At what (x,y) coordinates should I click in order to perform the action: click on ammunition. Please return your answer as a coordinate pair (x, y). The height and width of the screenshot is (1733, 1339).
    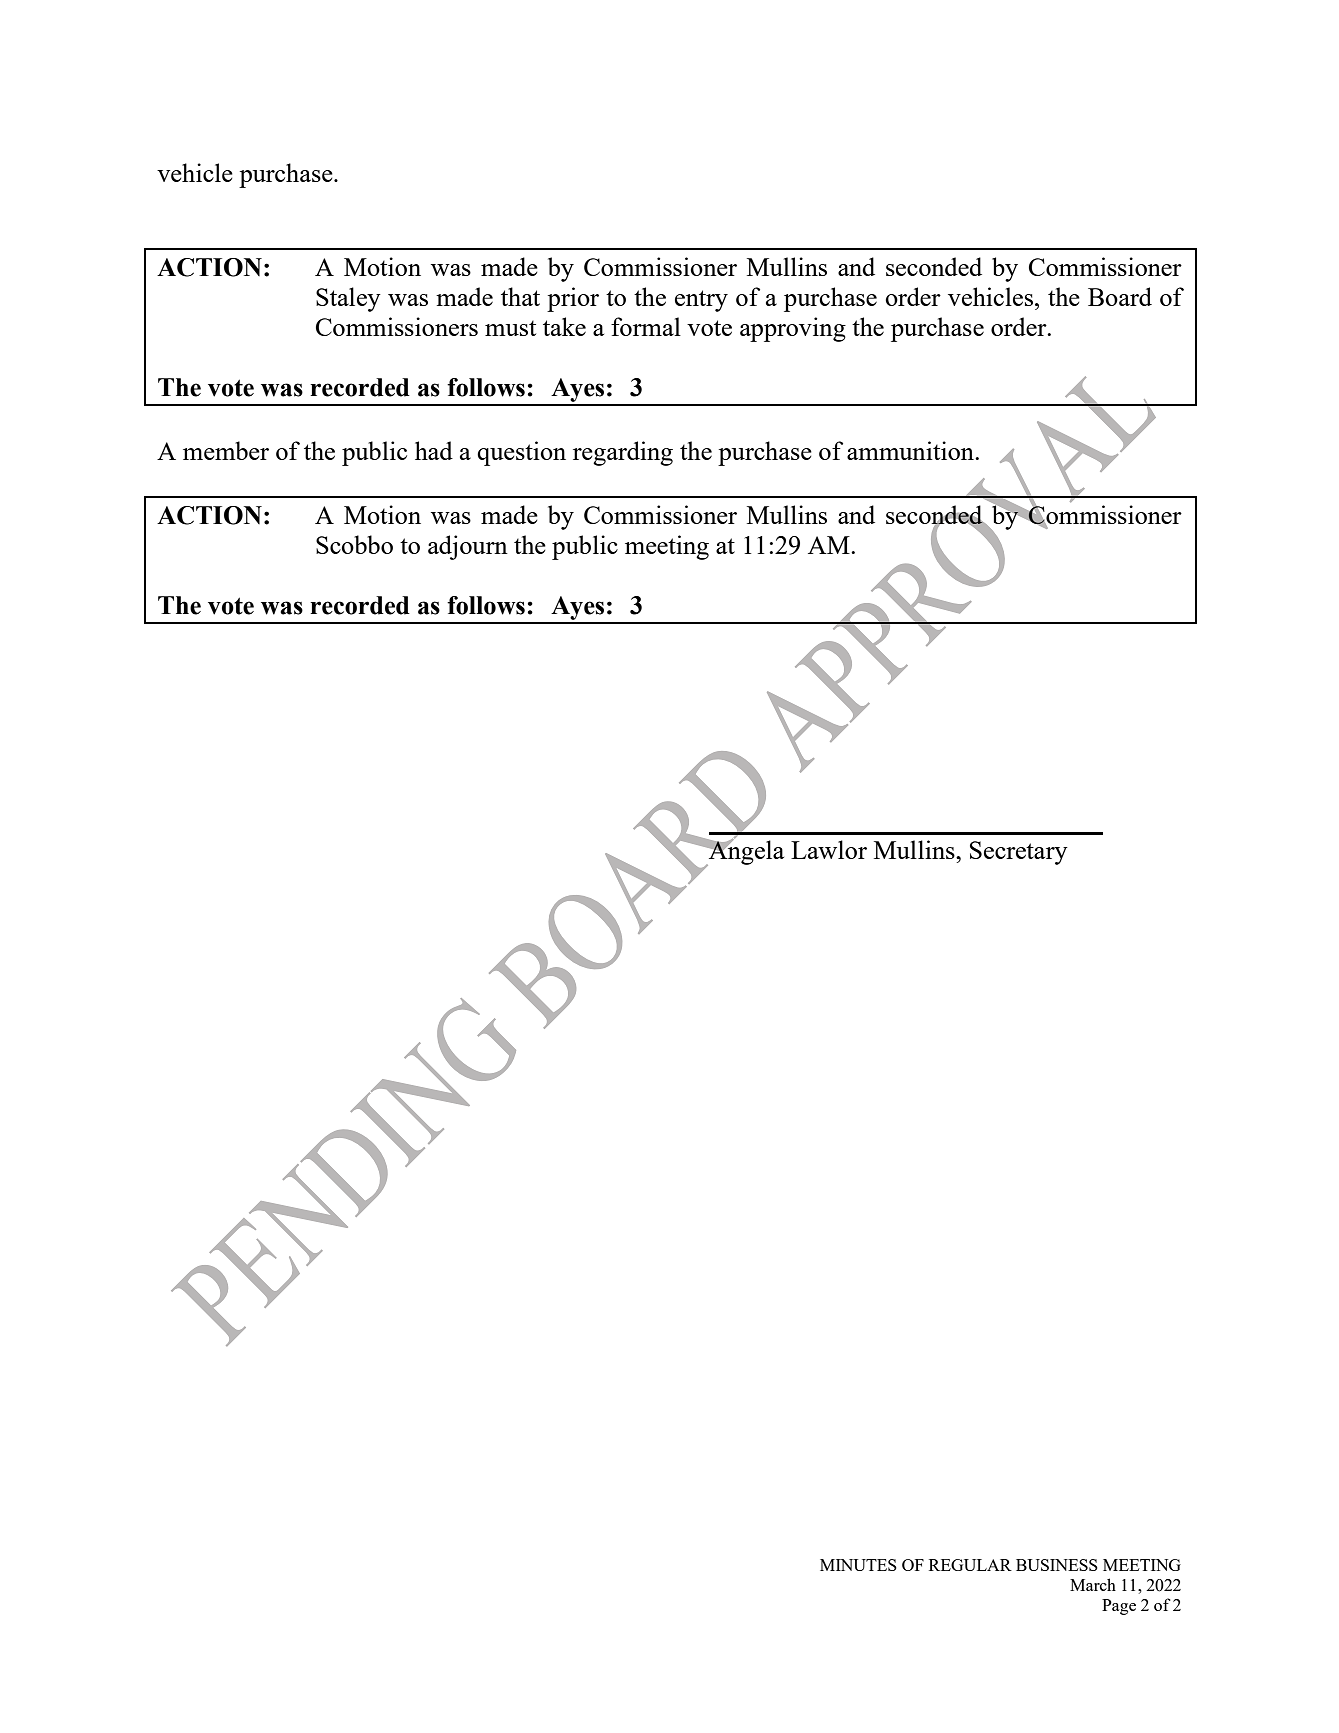
    Looking at the image, I should click on (911, 450).
